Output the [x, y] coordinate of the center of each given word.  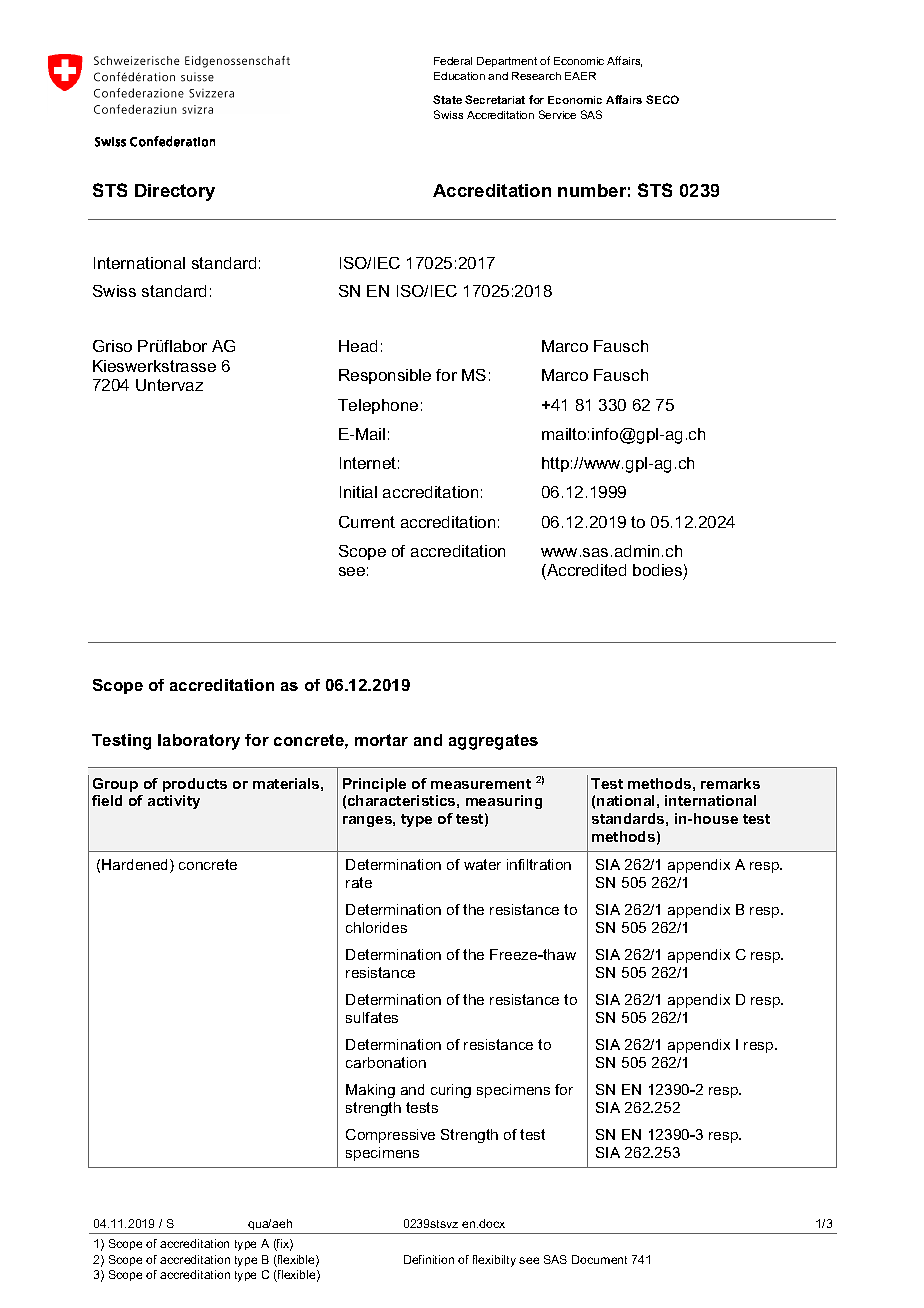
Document [599, 1259]
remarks [730, 783]
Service [557, 114]
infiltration [539, 864]
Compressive [390, 1136]
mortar [381, 740]
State [447, 99]
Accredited [585, 572]
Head [358, 346]
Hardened [136, 866]
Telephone [378, 406]
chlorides [376, 927]
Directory [175, 192]
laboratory [199, 742]
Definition [429, 1259]
